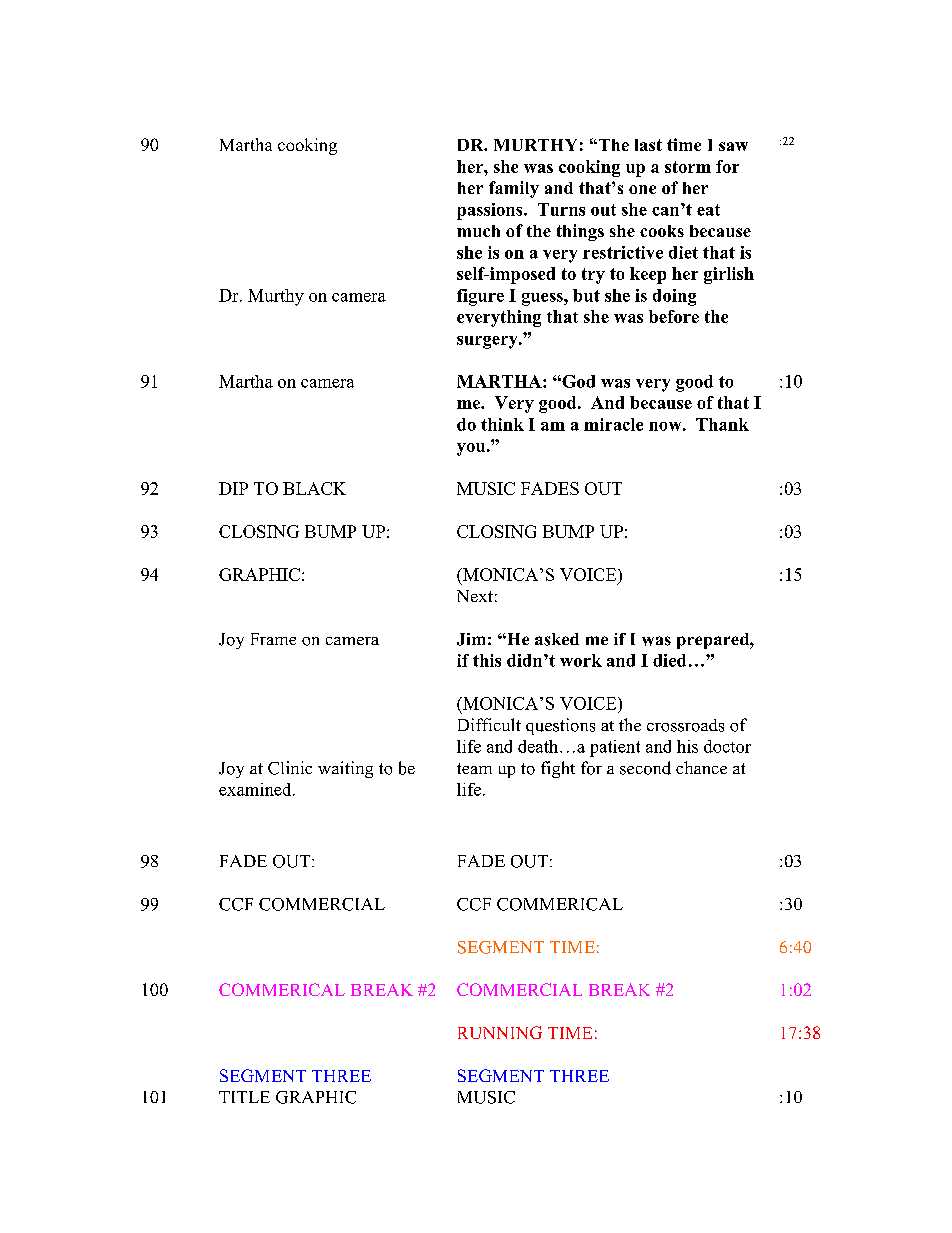  I want to click on Frame, so click(273, 639).
